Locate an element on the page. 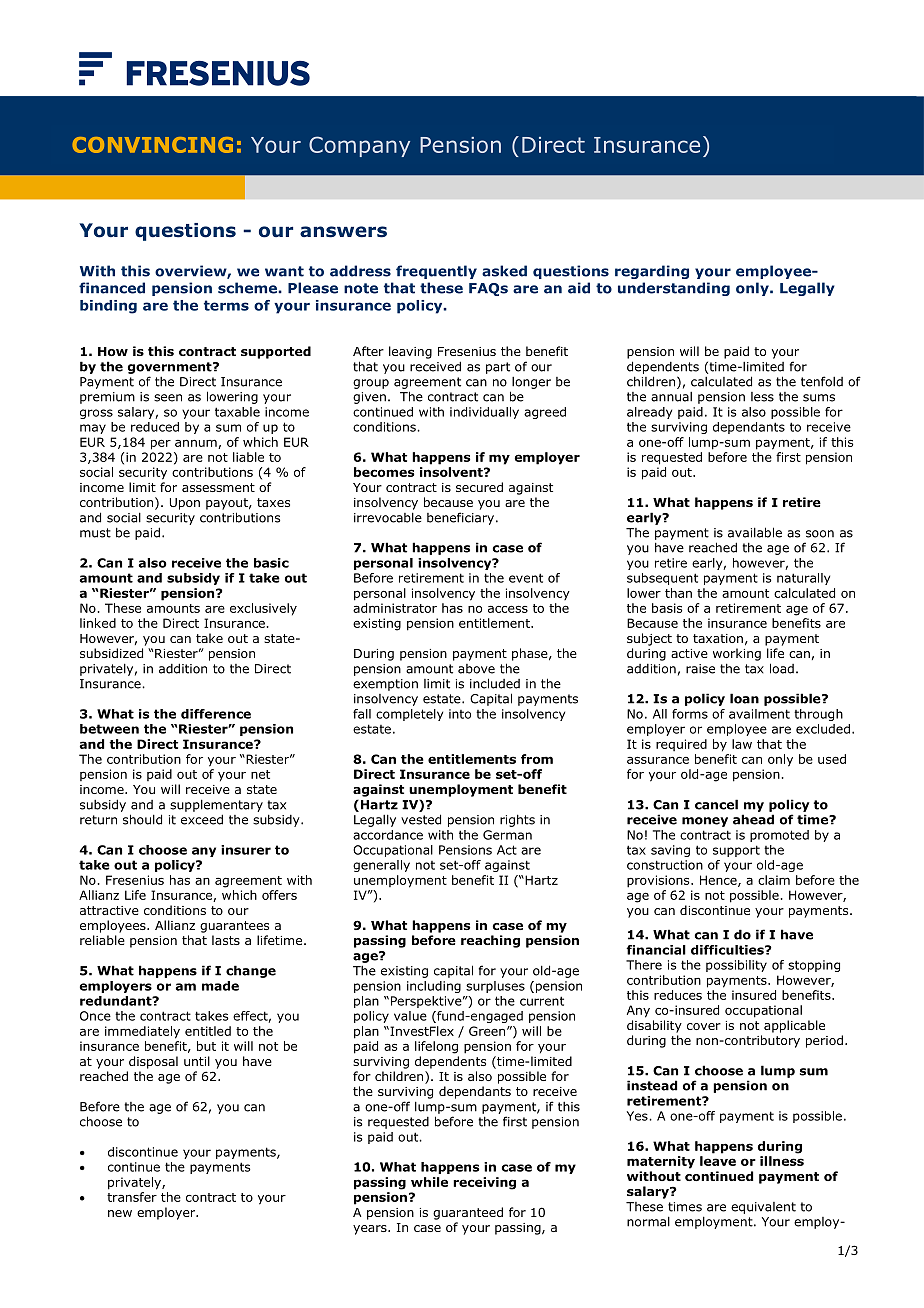 The height and width of the page is (1308, 924). lasts is located at coordinates (226, 940).
